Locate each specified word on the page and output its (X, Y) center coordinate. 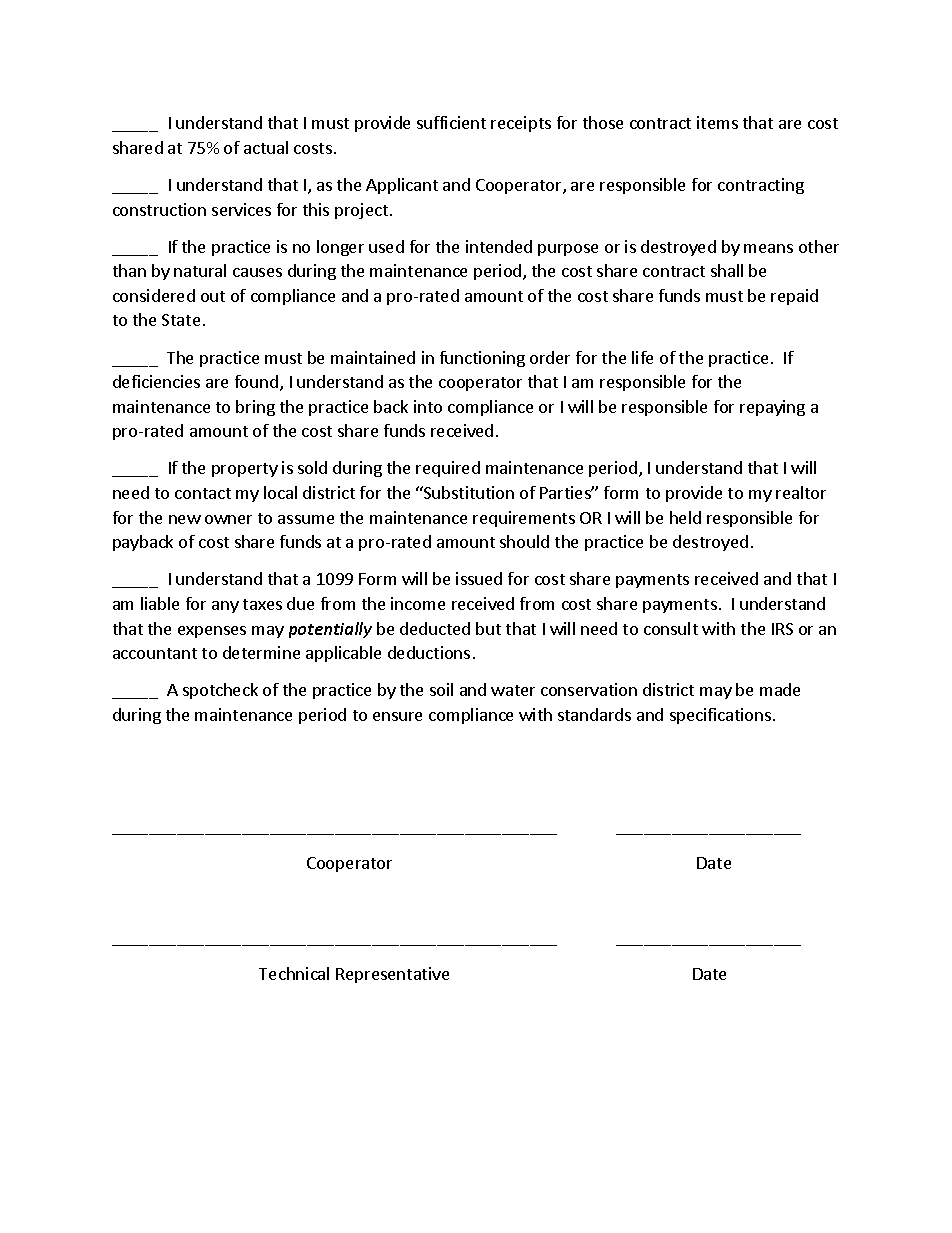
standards (594, 714)
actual (266, 147)
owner (228, 519)
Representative (392, 975)
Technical (294, 973)
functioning (482, 359)
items (717, 122)
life (642, 357)
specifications (722, 716)
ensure (397, 716)
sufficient (451, 122)
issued (479, 578)
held (685, 517)
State (181, 320)
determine (261, 652)
